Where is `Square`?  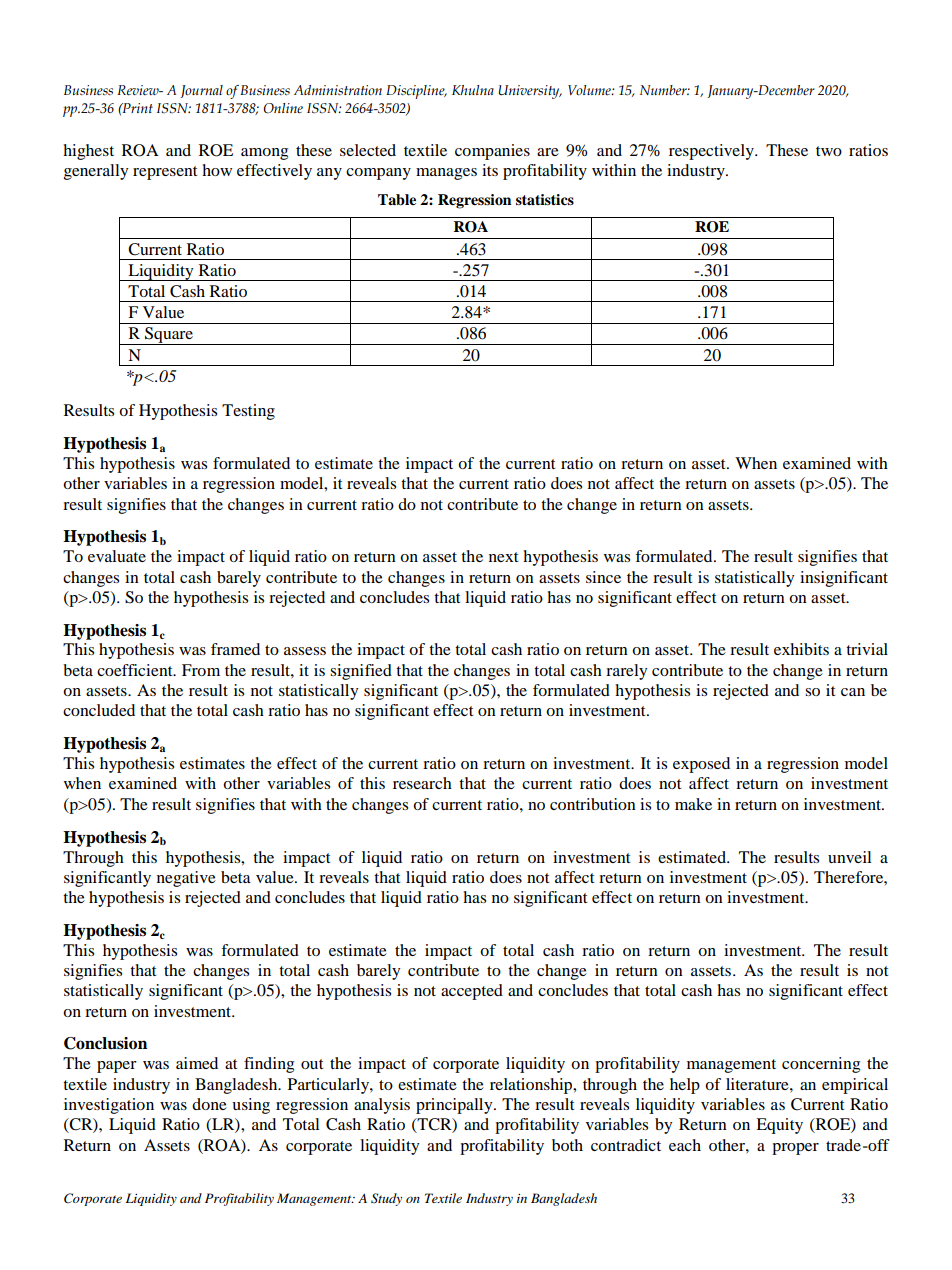
Square is located at coordinates (169, 336).
